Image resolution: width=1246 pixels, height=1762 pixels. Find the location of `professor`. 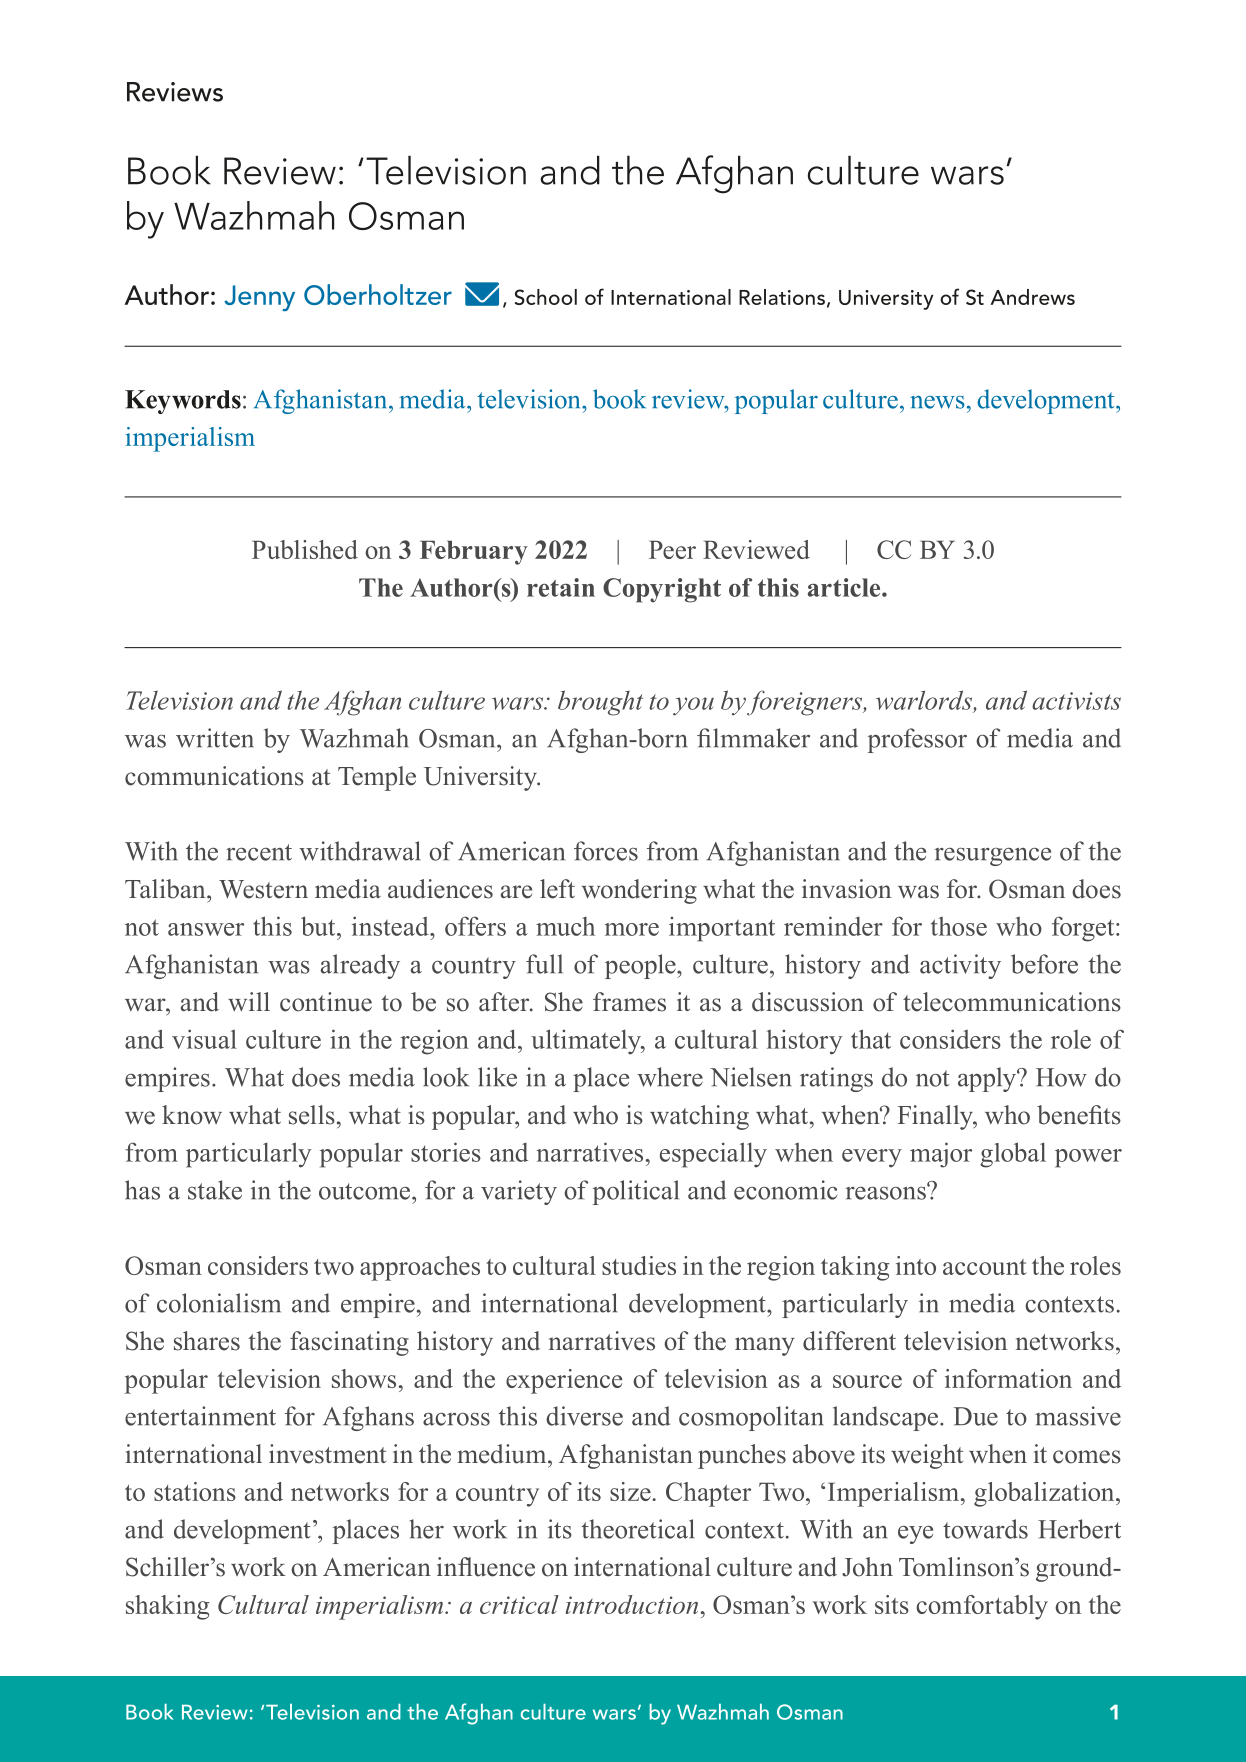

professor is located at coordinates (917, 740).
